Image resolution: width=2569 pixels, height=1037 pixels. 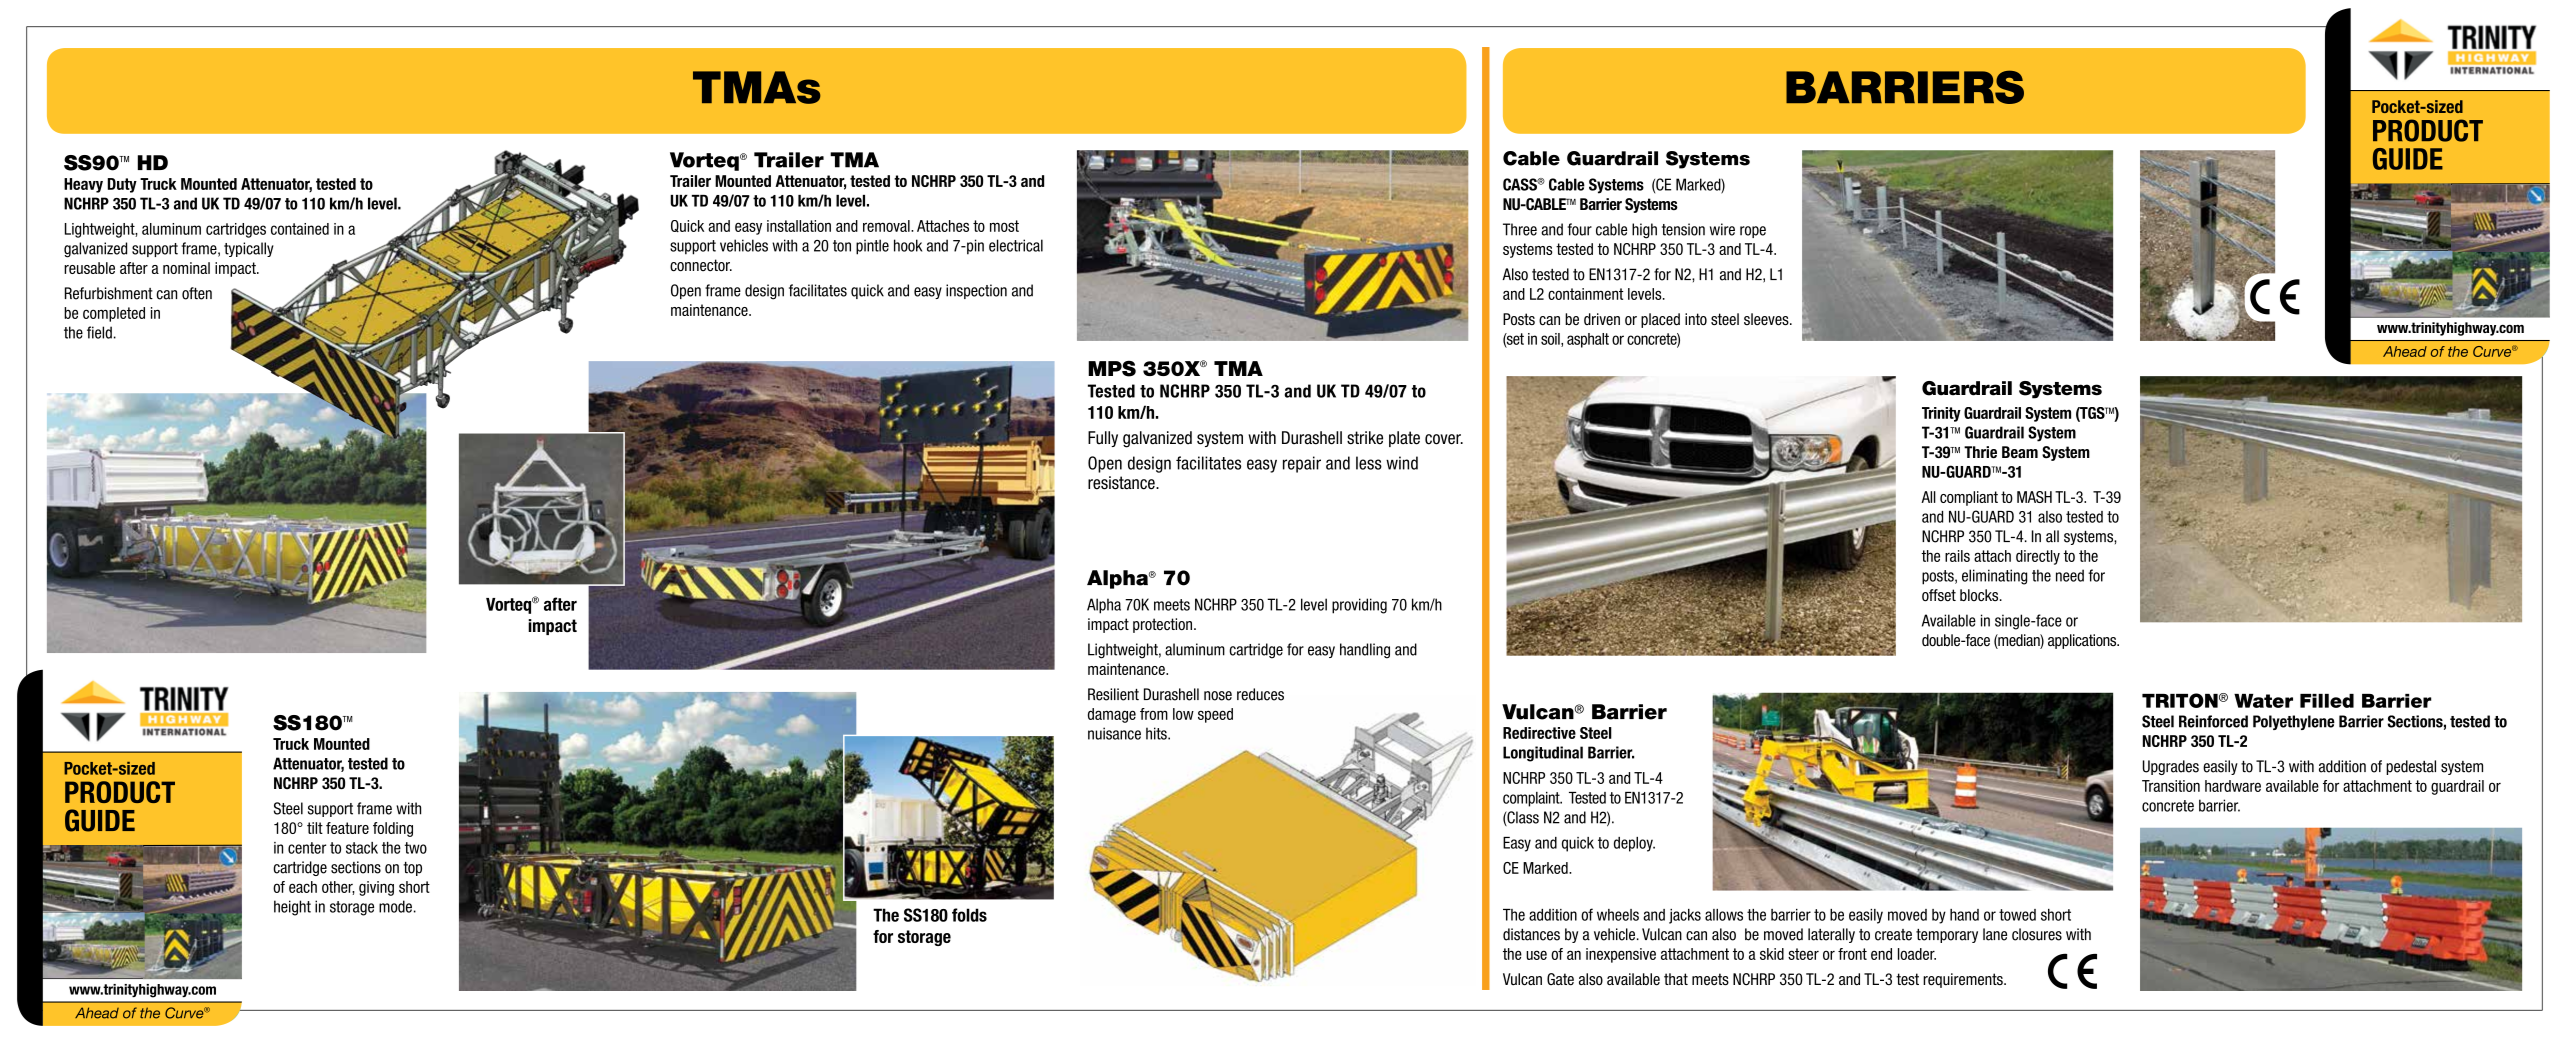 What do you see at coordinates (2070, 575) in the screenshot?
I see `need` at bounding box center [2070, 575].
